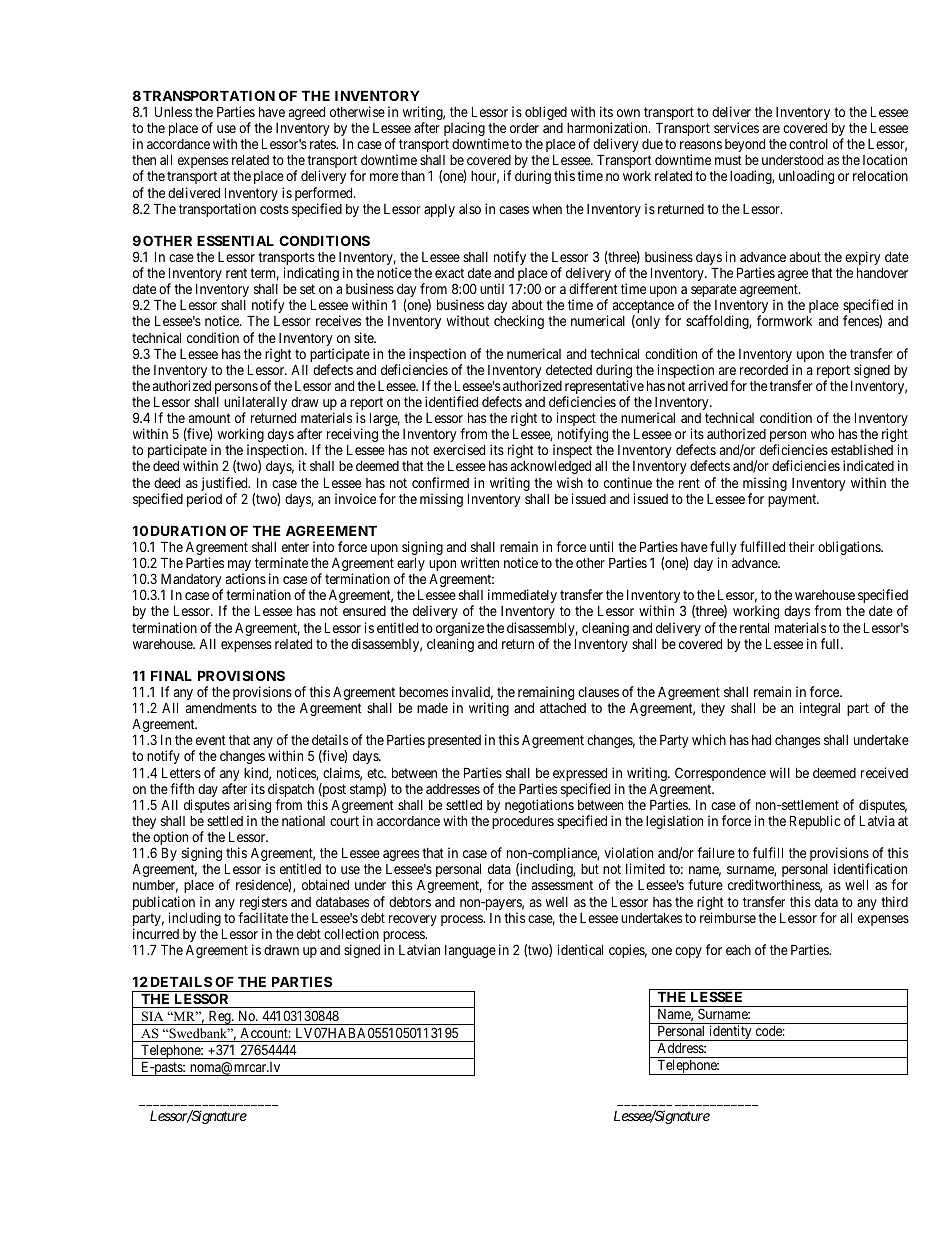  I want to click on control, so click(808, 144).
